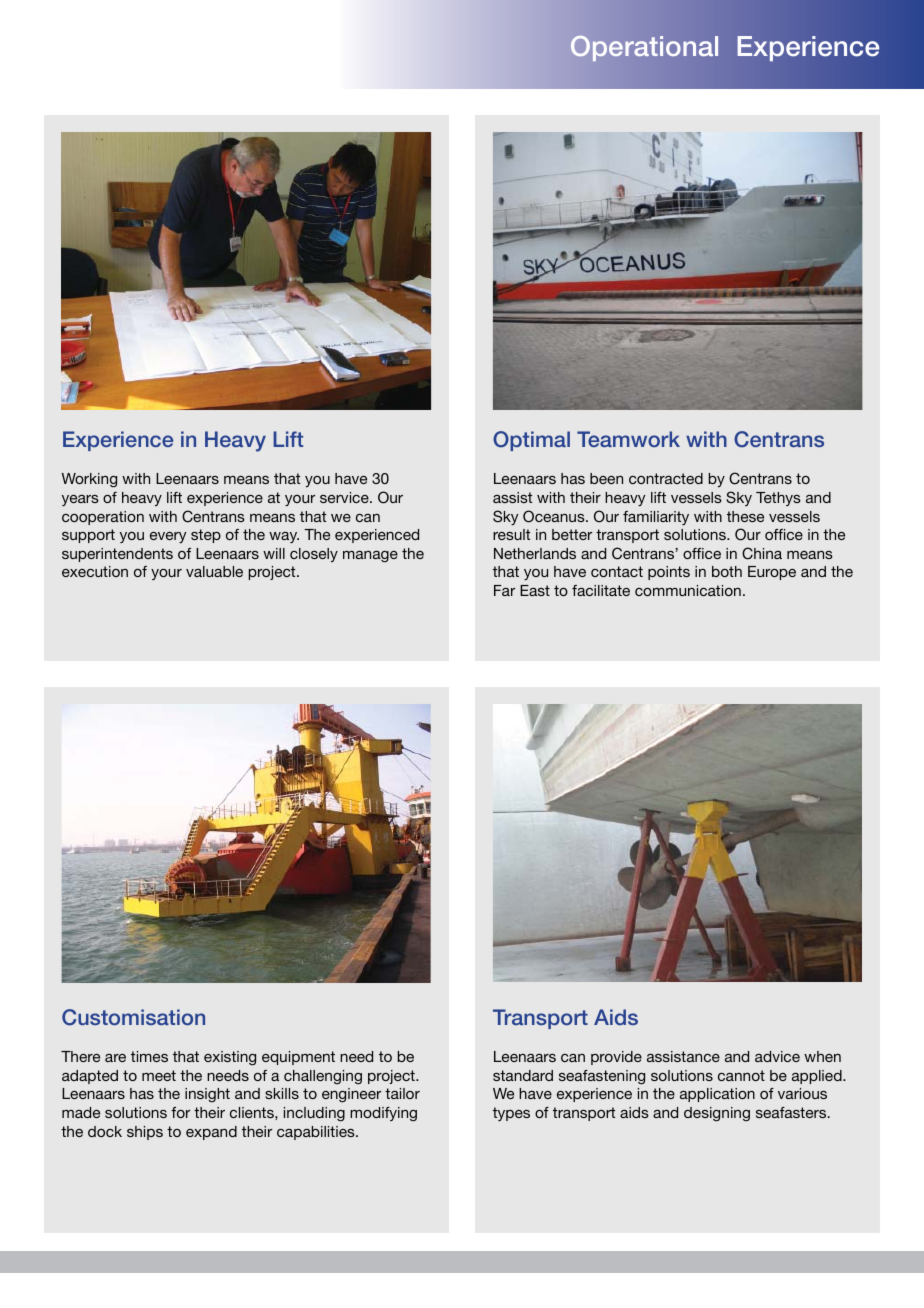  What do you see at coordinates (717, 1095) in the page?
I see `application` at bounding box center [717, 1095].
